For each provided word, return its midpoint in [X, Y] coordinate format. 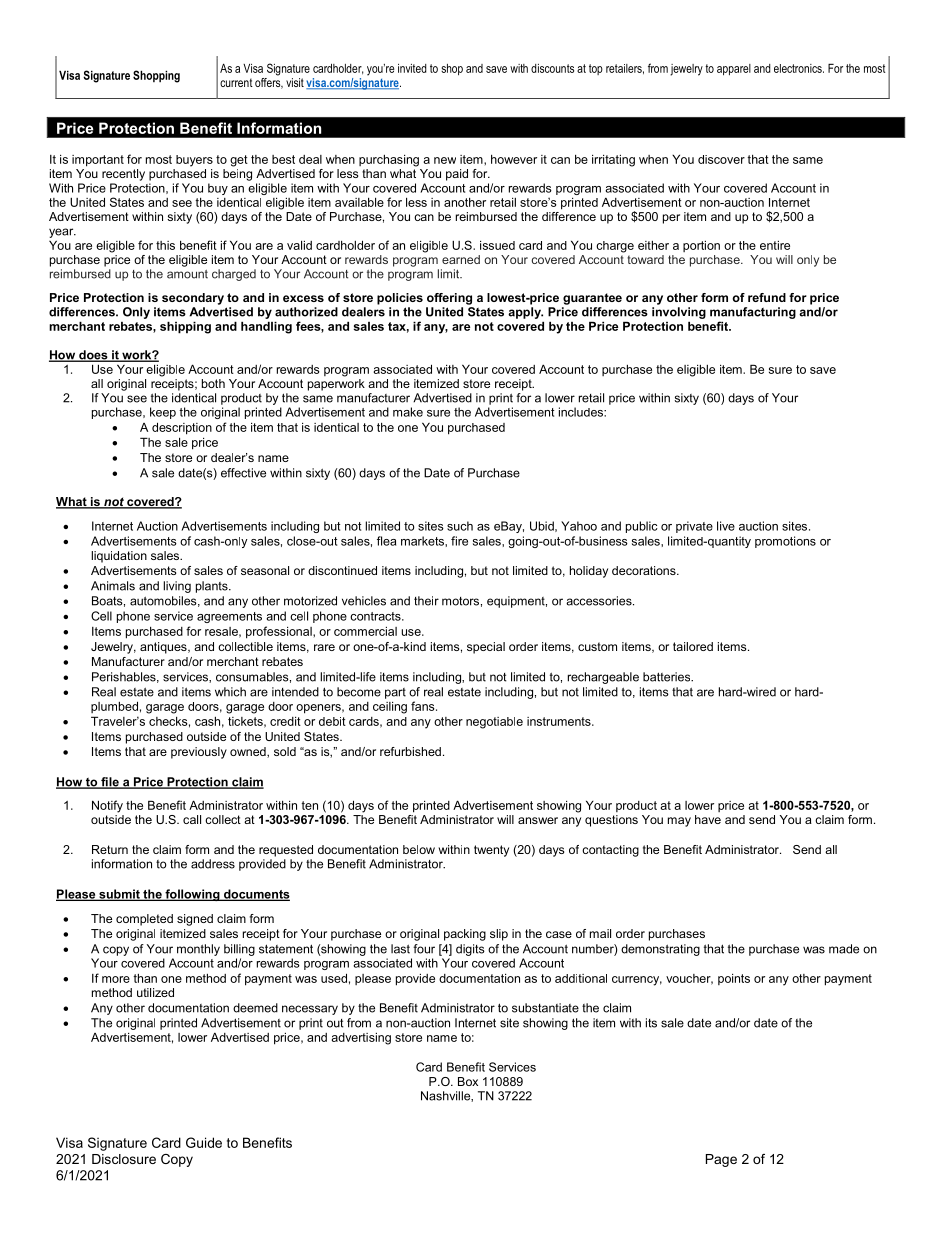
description [182, 428]
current [236, 82]
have [708, 819]
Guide [204, 1142]
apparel [734, 70]
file [110, 783]
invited [412, 68]
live [726, 526]
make [408, 412]
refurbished [410, 751]
